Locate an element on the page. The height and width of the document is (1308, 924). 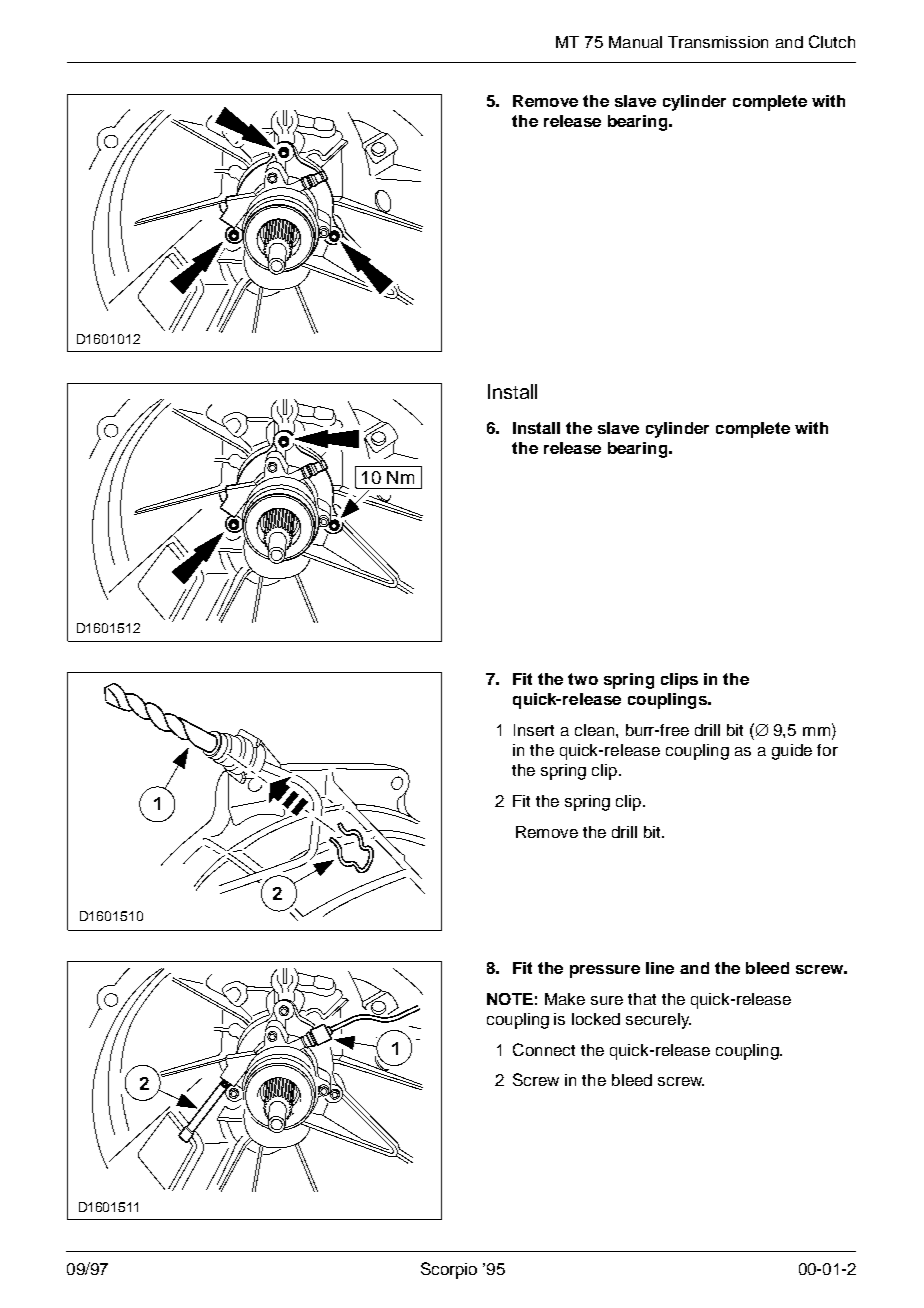
locked is located at coordinates (596, 1019).
